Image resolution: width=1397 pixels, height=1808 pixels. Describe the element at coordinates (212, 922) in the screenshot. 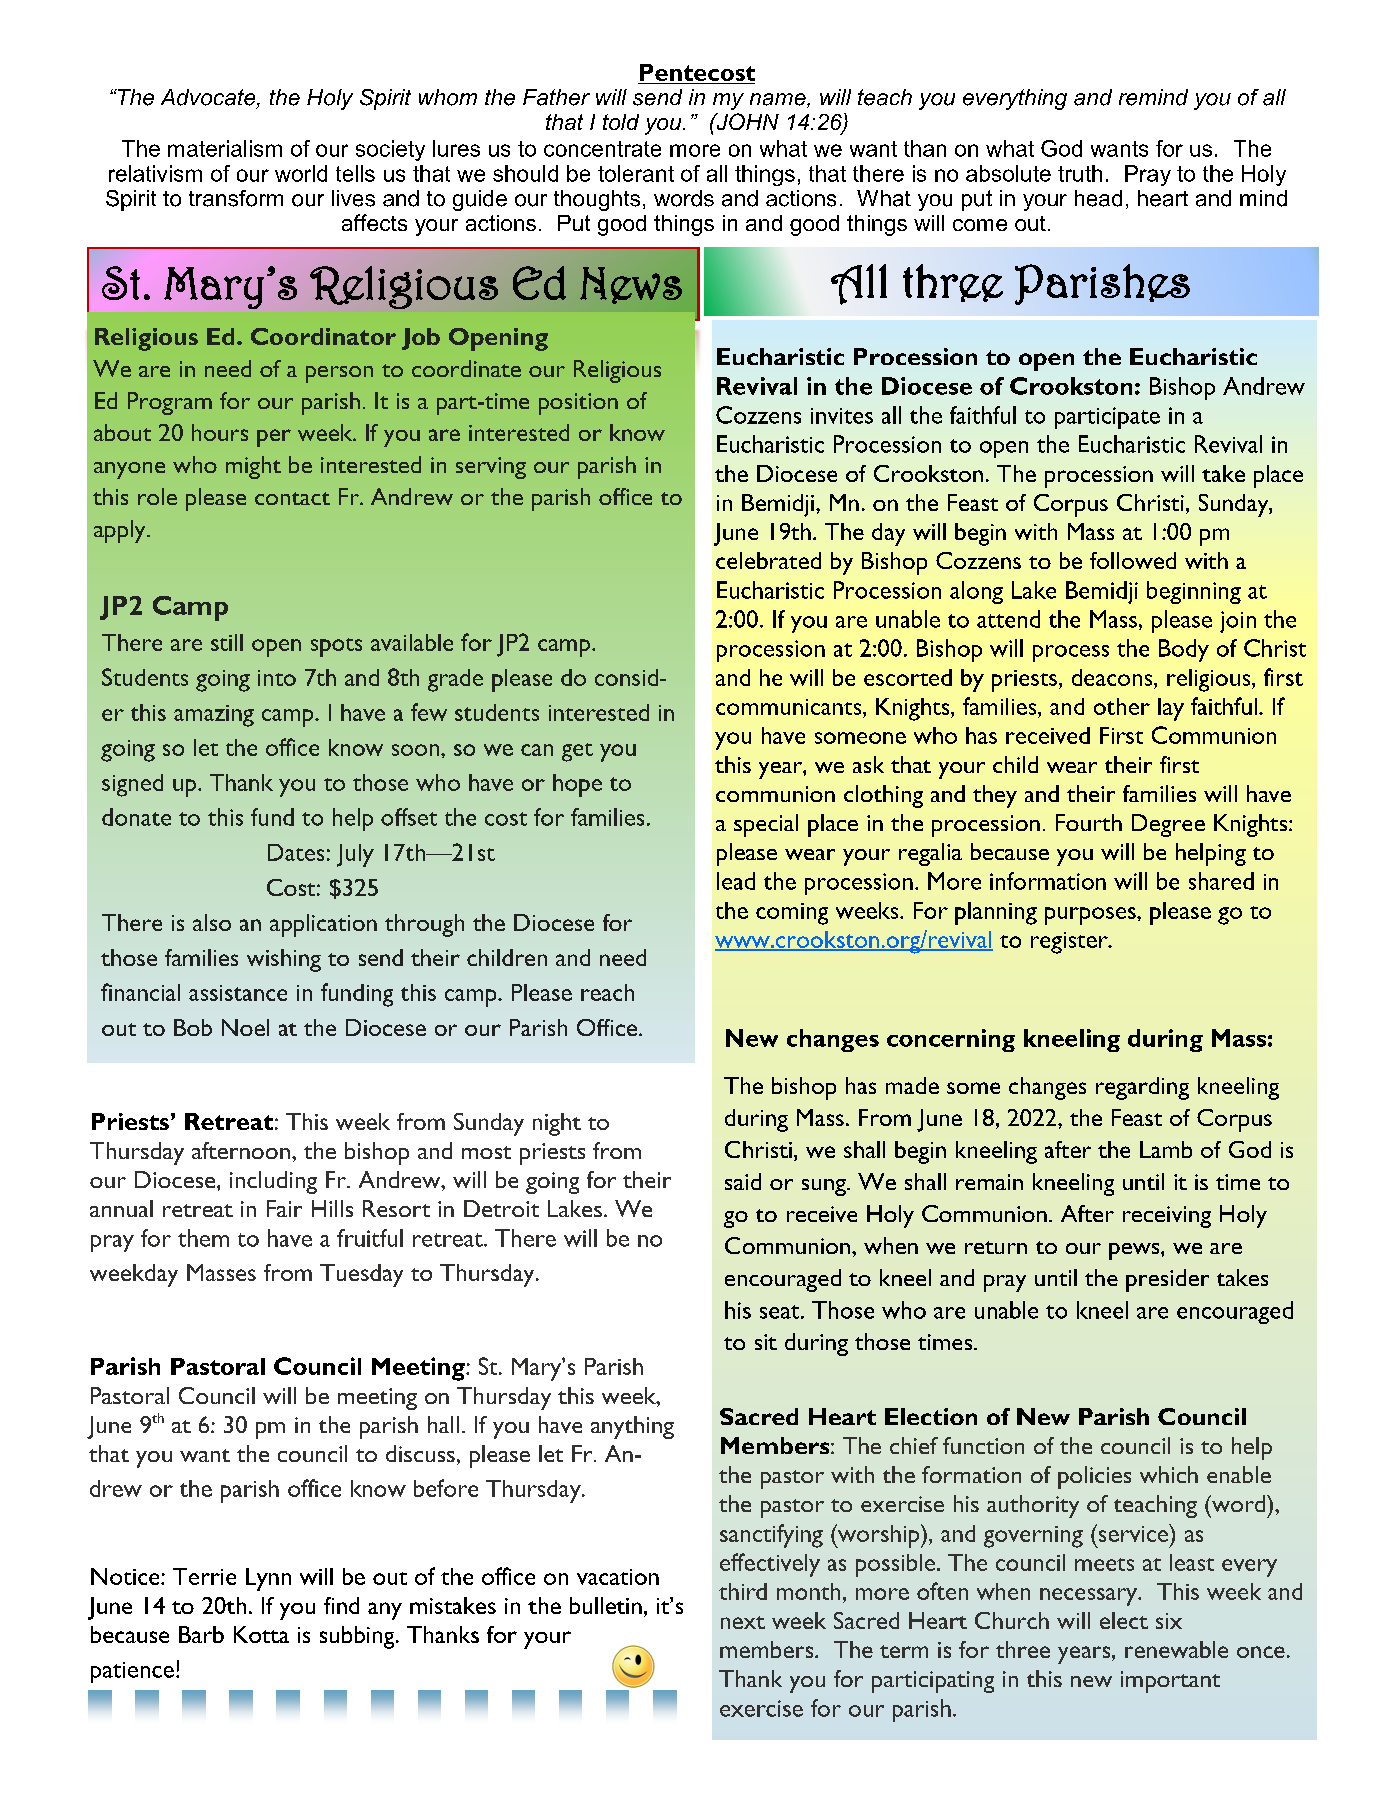

I see `also` at that location.
